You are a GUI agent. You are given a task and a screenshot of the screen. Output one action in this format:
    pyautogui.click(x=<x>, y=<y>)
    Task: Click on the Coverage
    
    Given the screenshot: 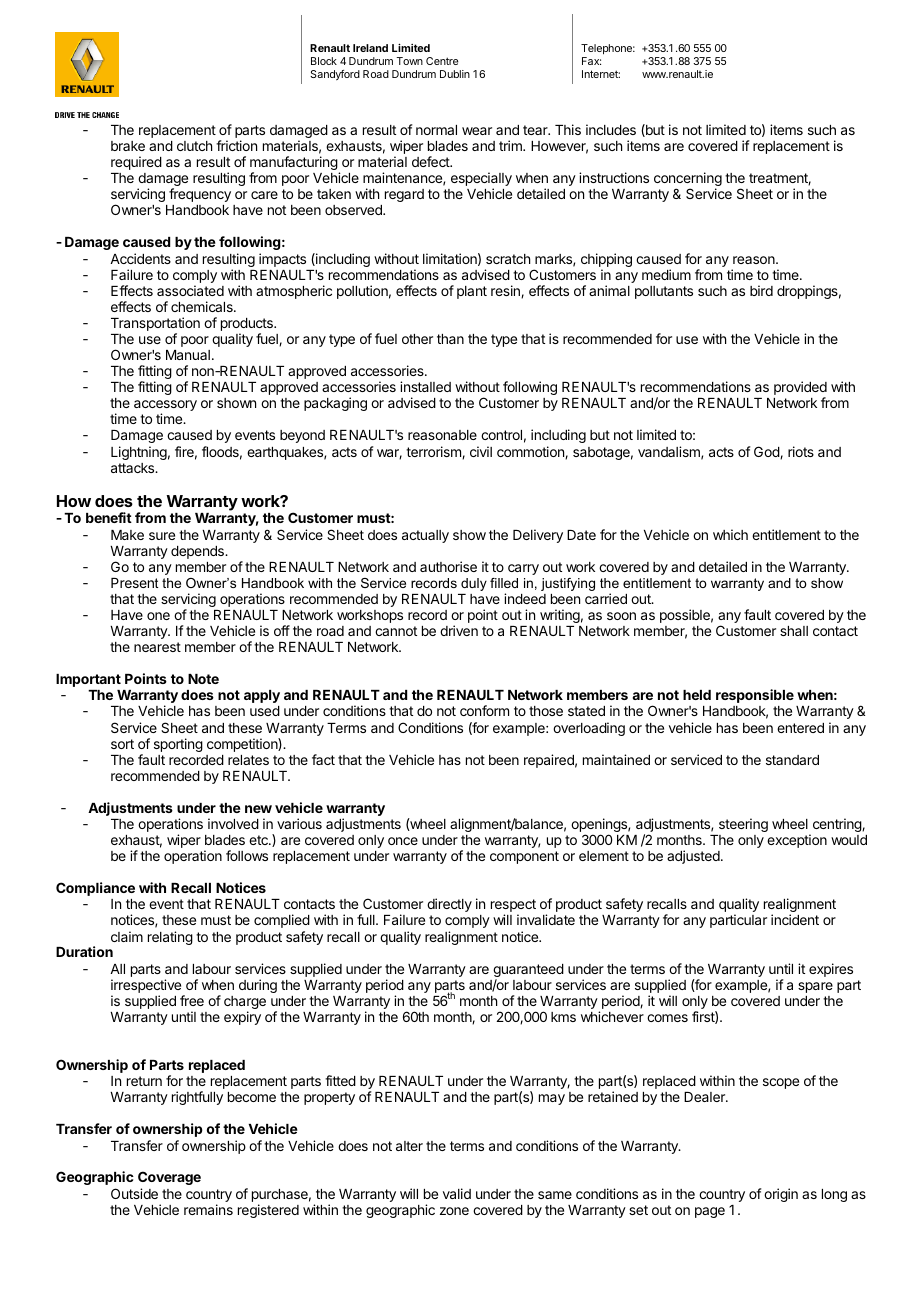 What is the action you would take?
    pyautogui.click(x=169, y=1178)
